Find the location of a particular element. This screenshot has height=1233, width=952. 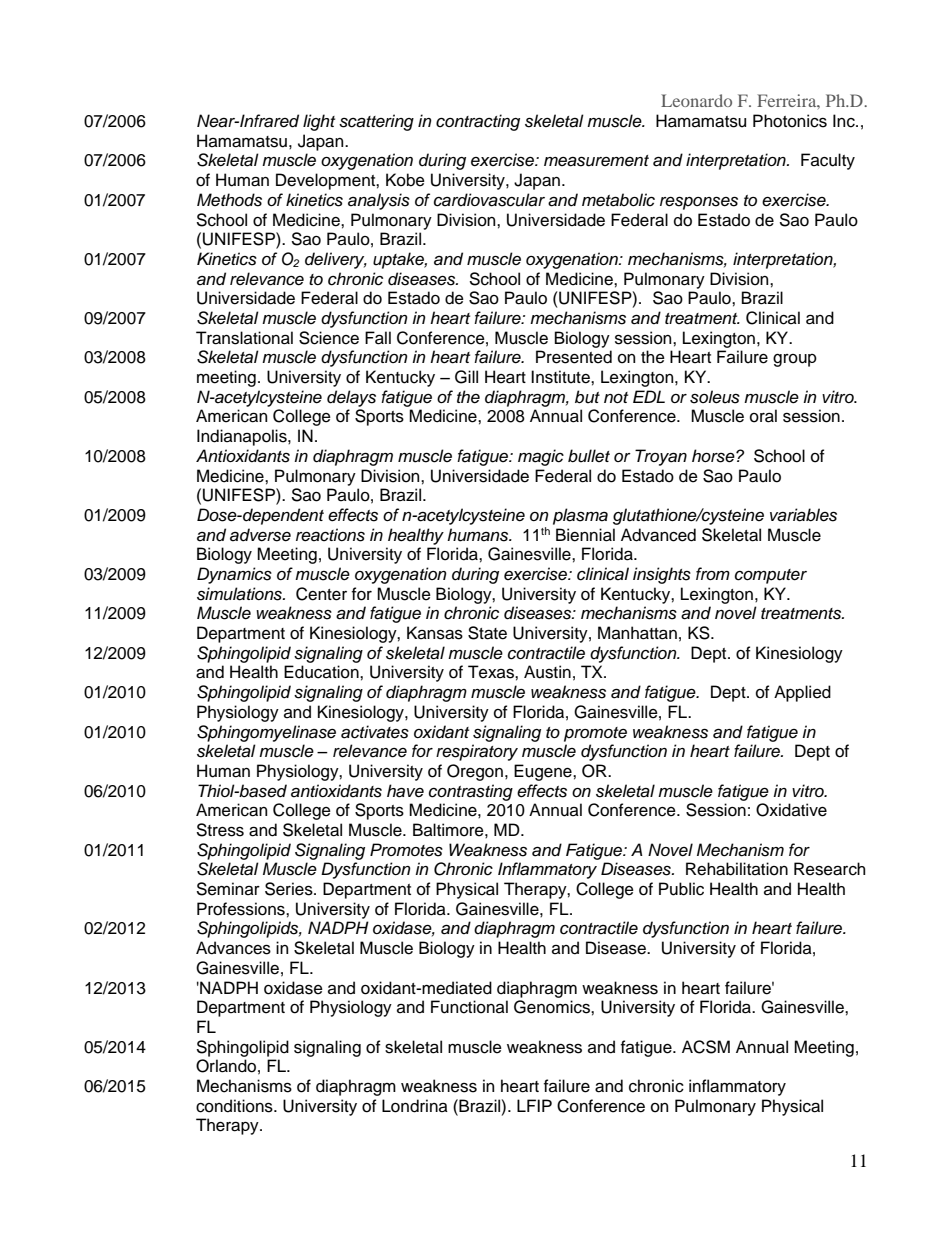

oral is located at coordinates (763, 416).
